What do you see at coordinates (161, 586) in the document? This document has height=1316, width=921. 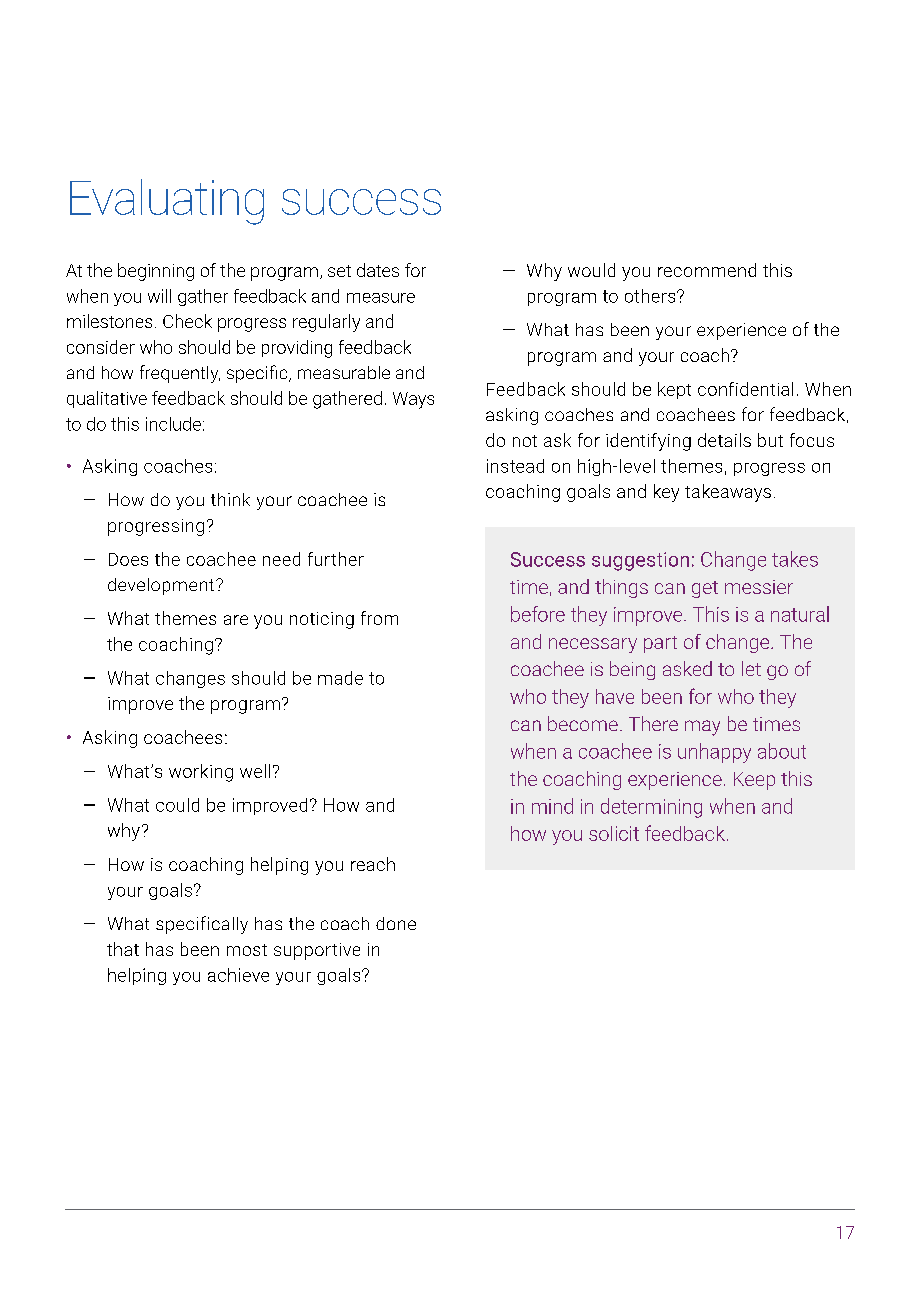 I see `development` at bounding box center [161, 586].
